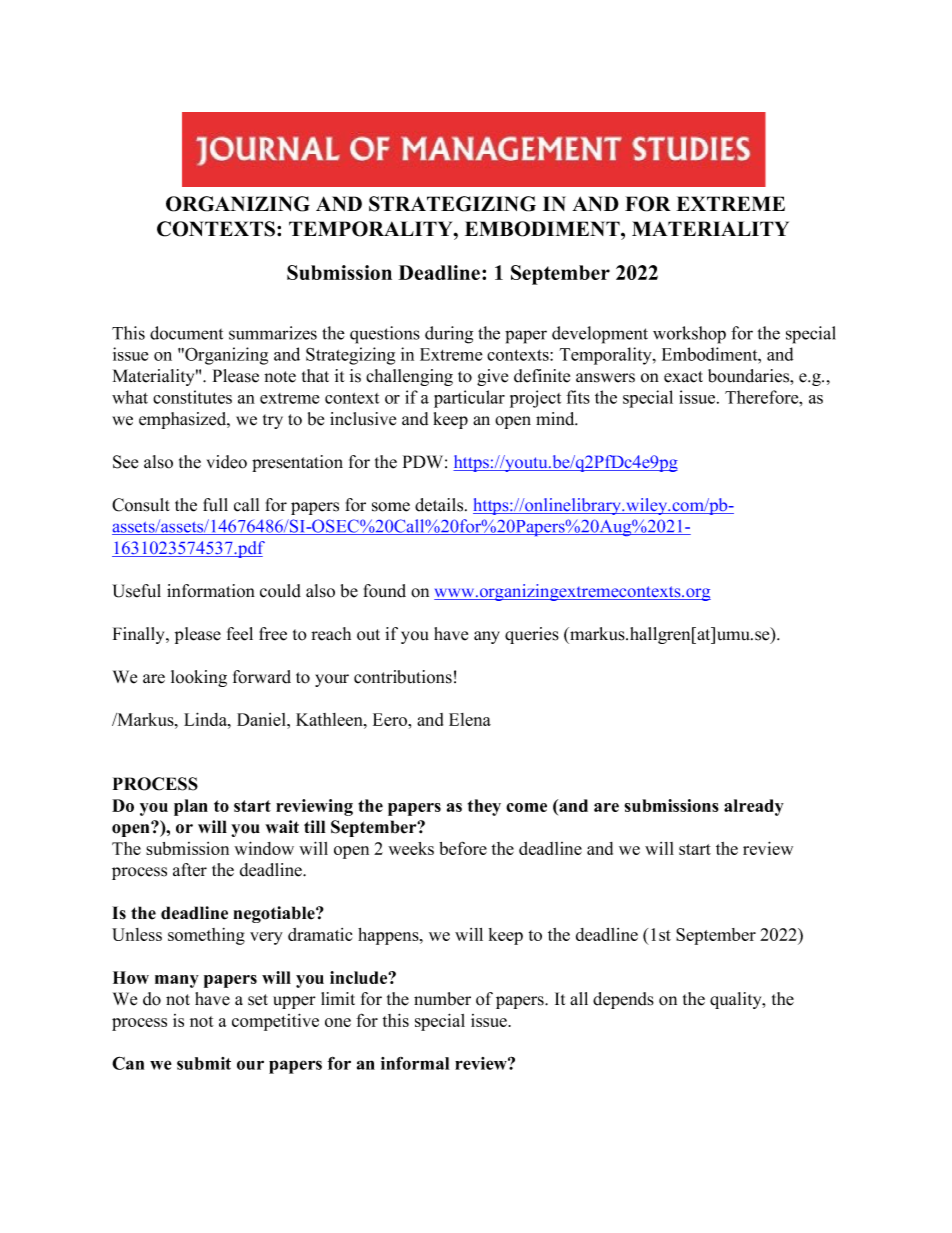  What do you see at coordinates (199, 678) in the screenshot?
I see `looking` at bounding box center [199, 678].
